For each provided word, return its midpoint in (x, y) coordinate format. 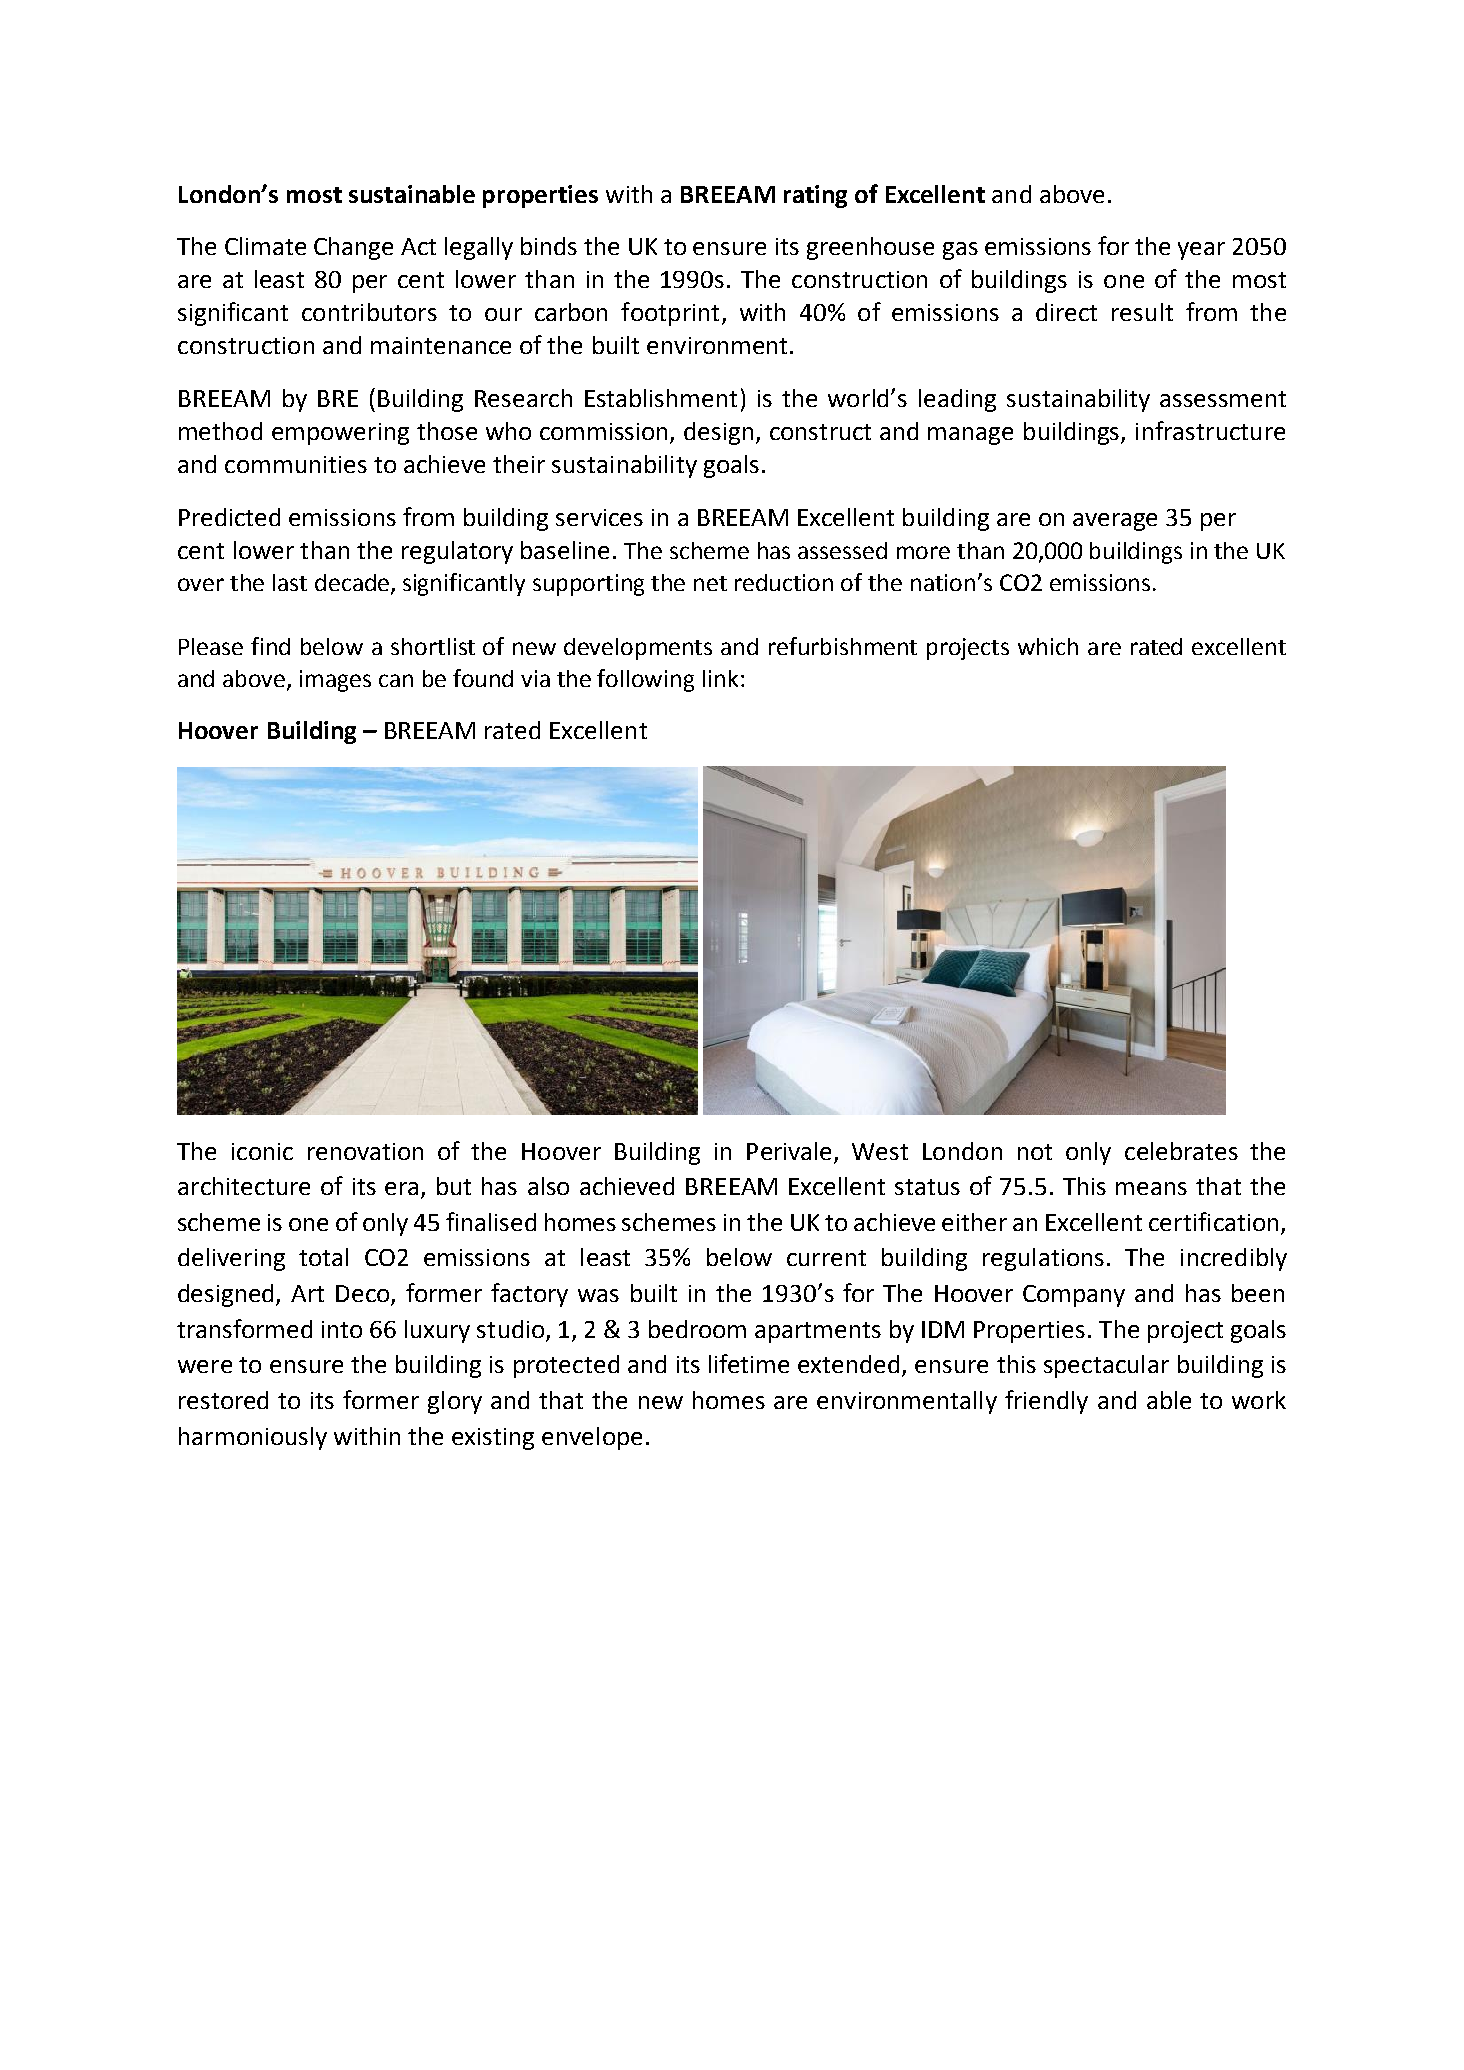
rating (815, 196)
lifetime (749, 1363)
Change (353, 248)
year (1201, 251)
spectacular (1106, 1366)
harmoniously (253, 1438)
